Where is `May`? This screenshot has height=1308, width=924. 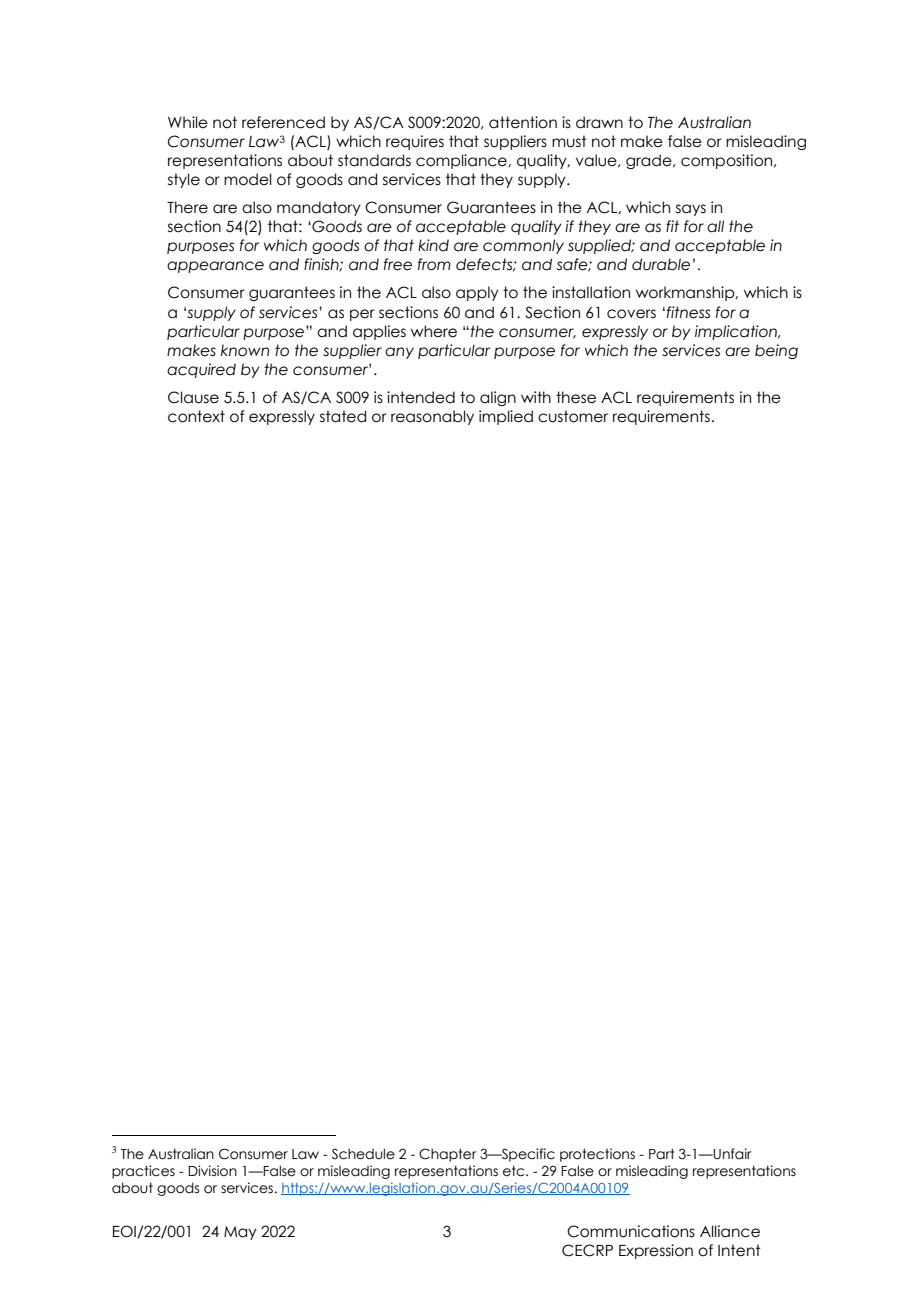
May is located at coordinates (240, 1233).
